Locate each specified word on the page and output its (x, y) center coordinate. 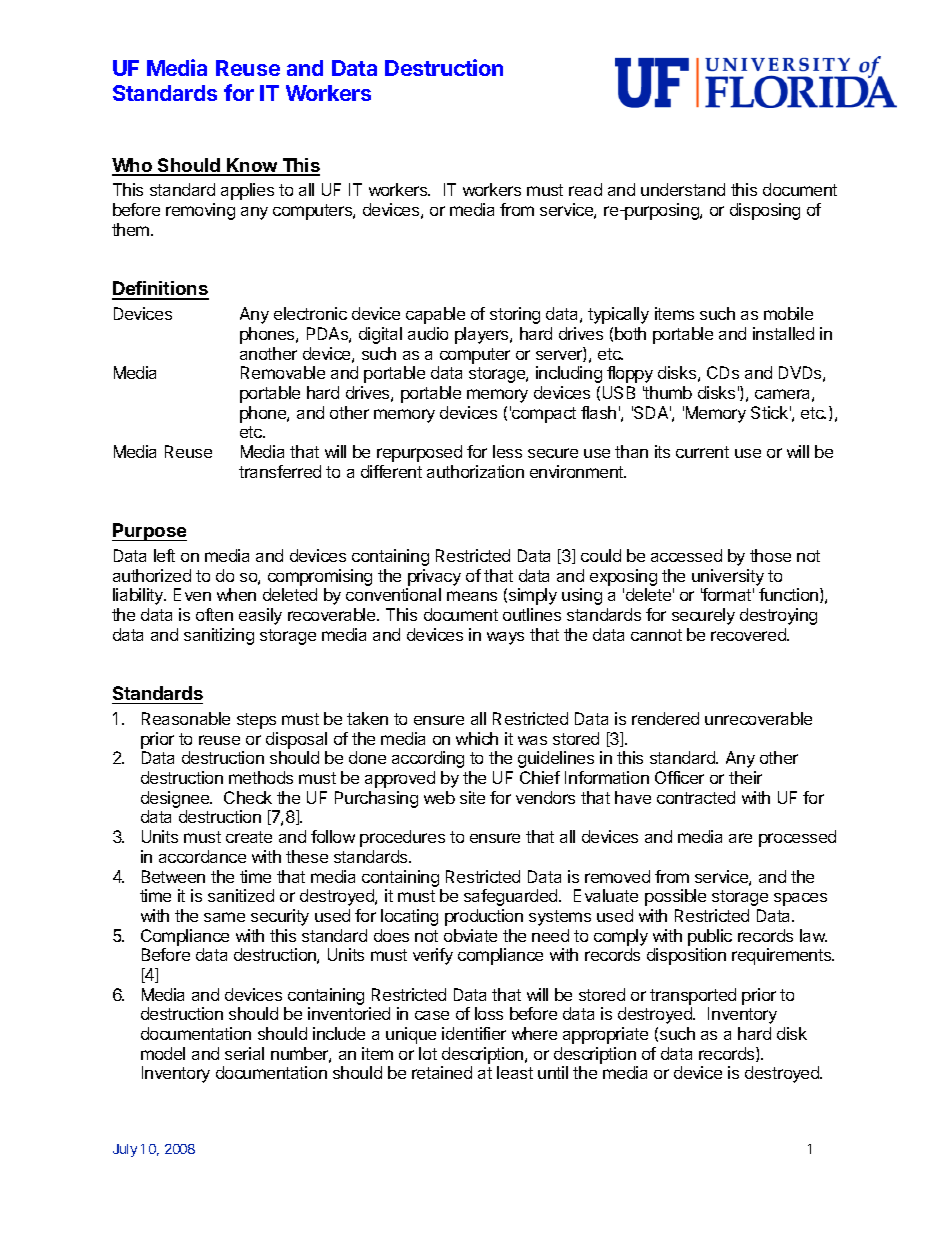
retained (442, 1072)
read (585, 189)
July (125, 1150)
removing (200, 211)
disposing (765, 211)
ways (505, 638)
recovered (749, 634)
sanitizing (219, 636)
